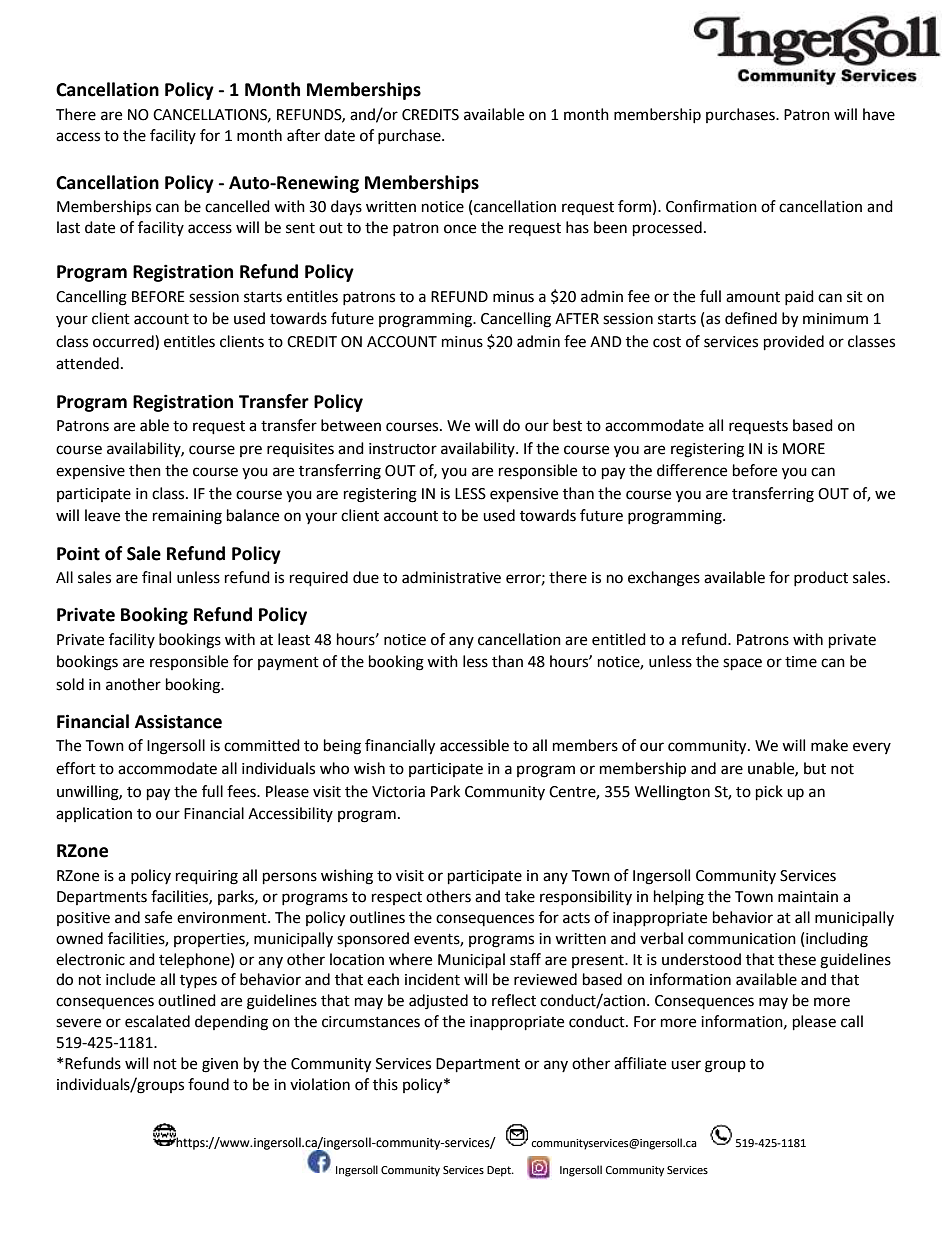 The width and height of the screenshot is (952, 1233). What do you see at coordinates (692, 470) in the screenshot?
I see `difference` at bounding box center [692, 470].
